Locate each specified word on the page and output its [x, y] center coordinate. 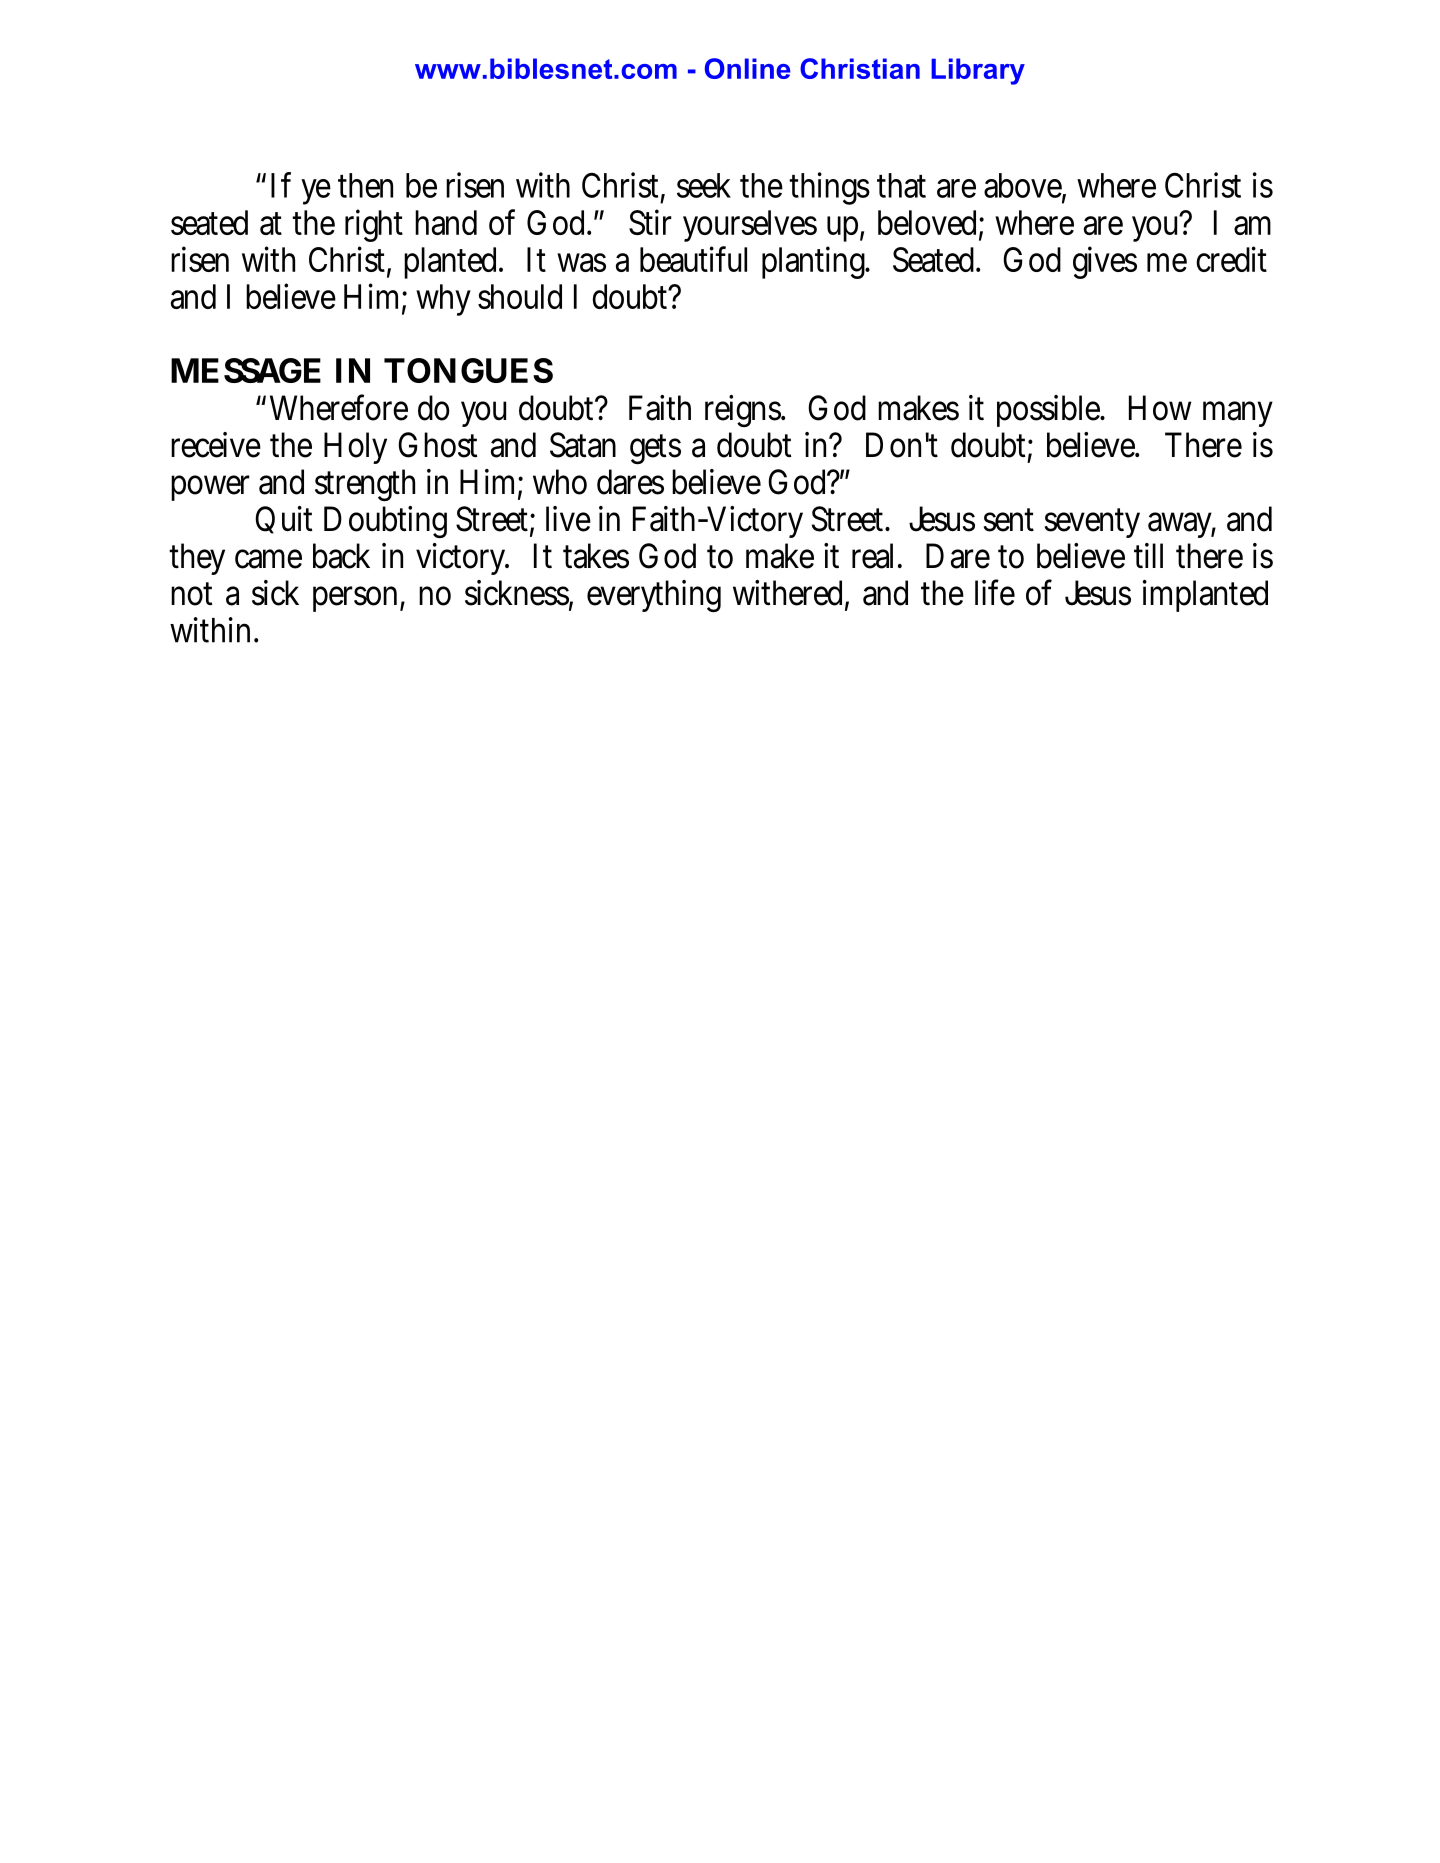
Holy [355, 448]
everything [654, 596]
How [1160, 408]
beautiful [693, 259]
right [374, 225]
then [365, 185]
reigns [745, 411]
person [359, 599]
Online [747, 68]
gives [1105, 262]
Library [978, 71]
